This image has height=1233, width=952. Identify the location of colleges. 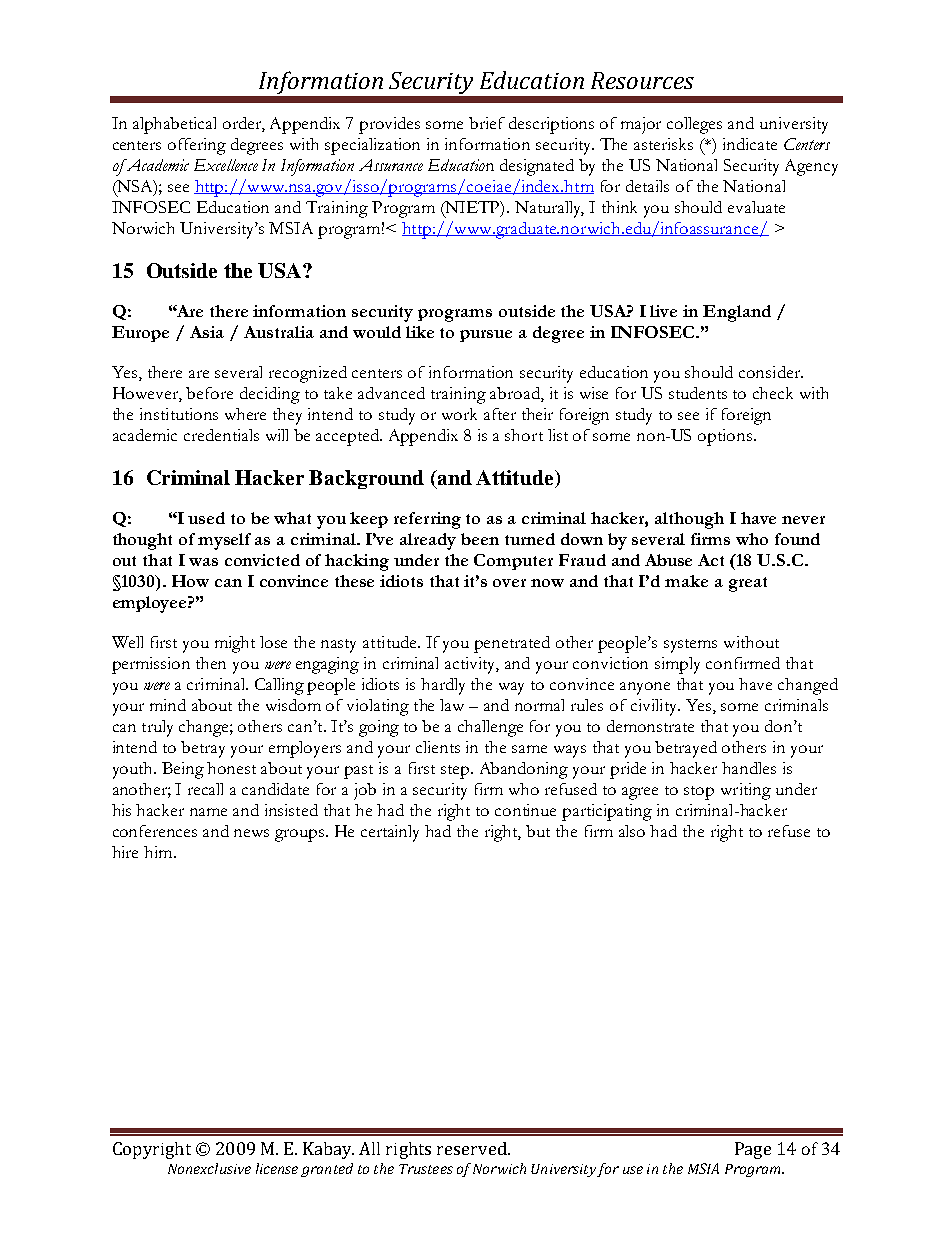
(694, 125).
